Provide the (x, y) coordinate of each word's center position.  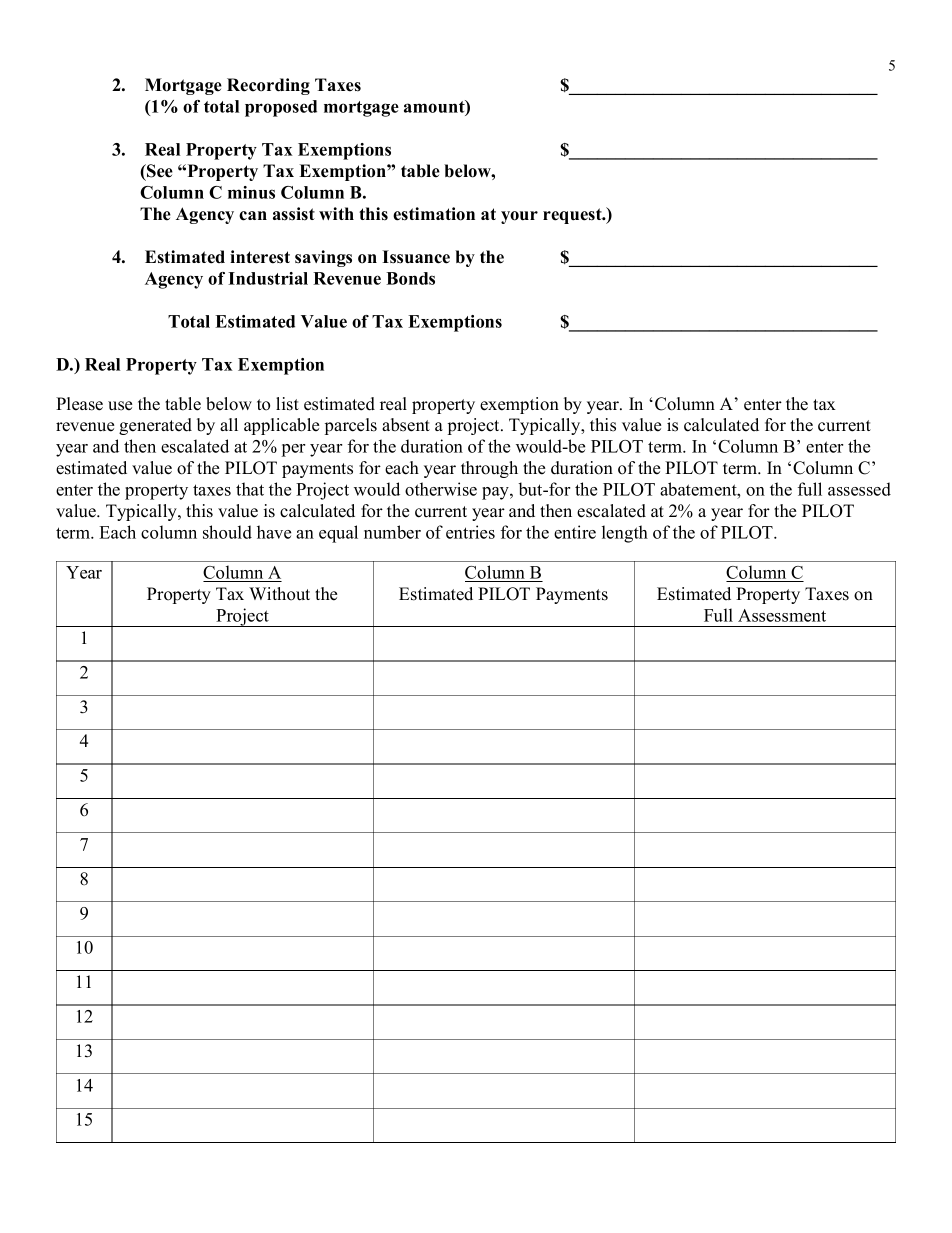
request (573, 216)
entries (470, 532)
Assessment (782, 615)
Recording (268, 86)
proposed (281, 108)
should (227, 532)
